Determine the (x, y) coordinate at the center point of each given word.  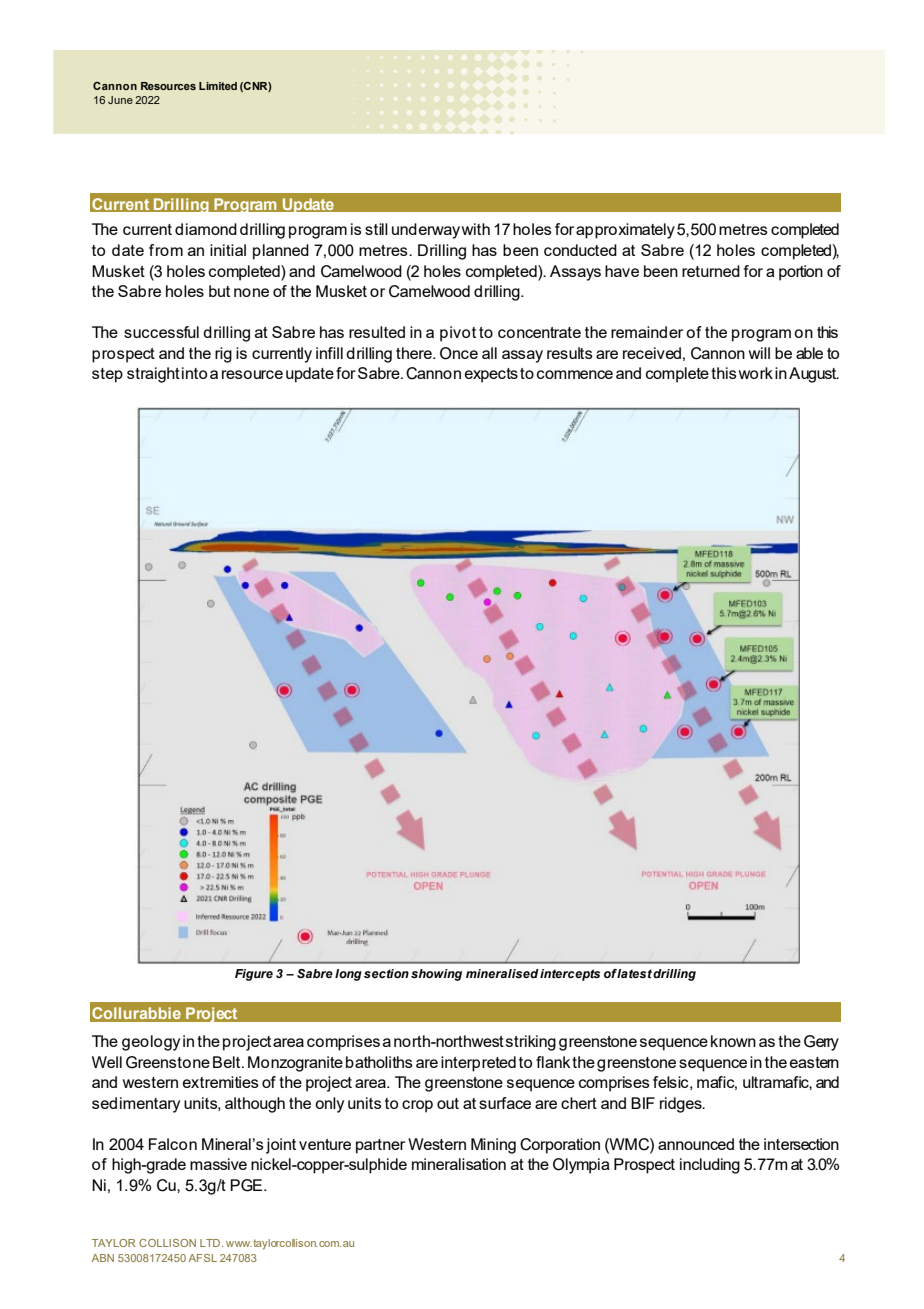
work (756, 373)
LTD (210, 1243)
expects (491, 375)
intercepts (570, 975)
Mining (493, 1146)
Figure (254, 975)
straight (153, 375)
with (476, 229)
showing (436, 975)
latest (634, 973)
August (814, 375)
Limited (218, 86)
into (194, 373)
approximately (625, 231)
